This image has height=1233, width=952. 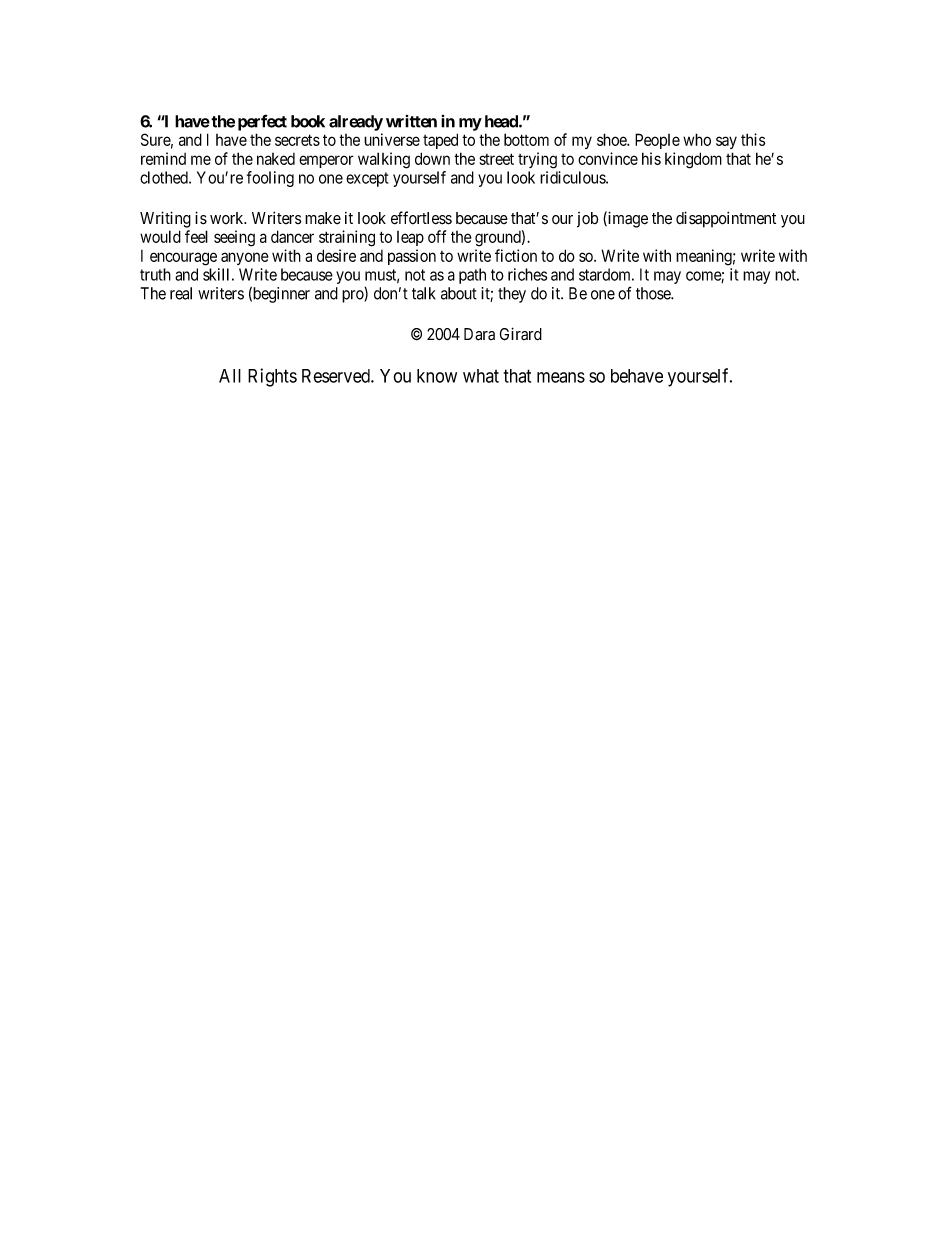 I want to click on written, so click(x=411, y=121).
